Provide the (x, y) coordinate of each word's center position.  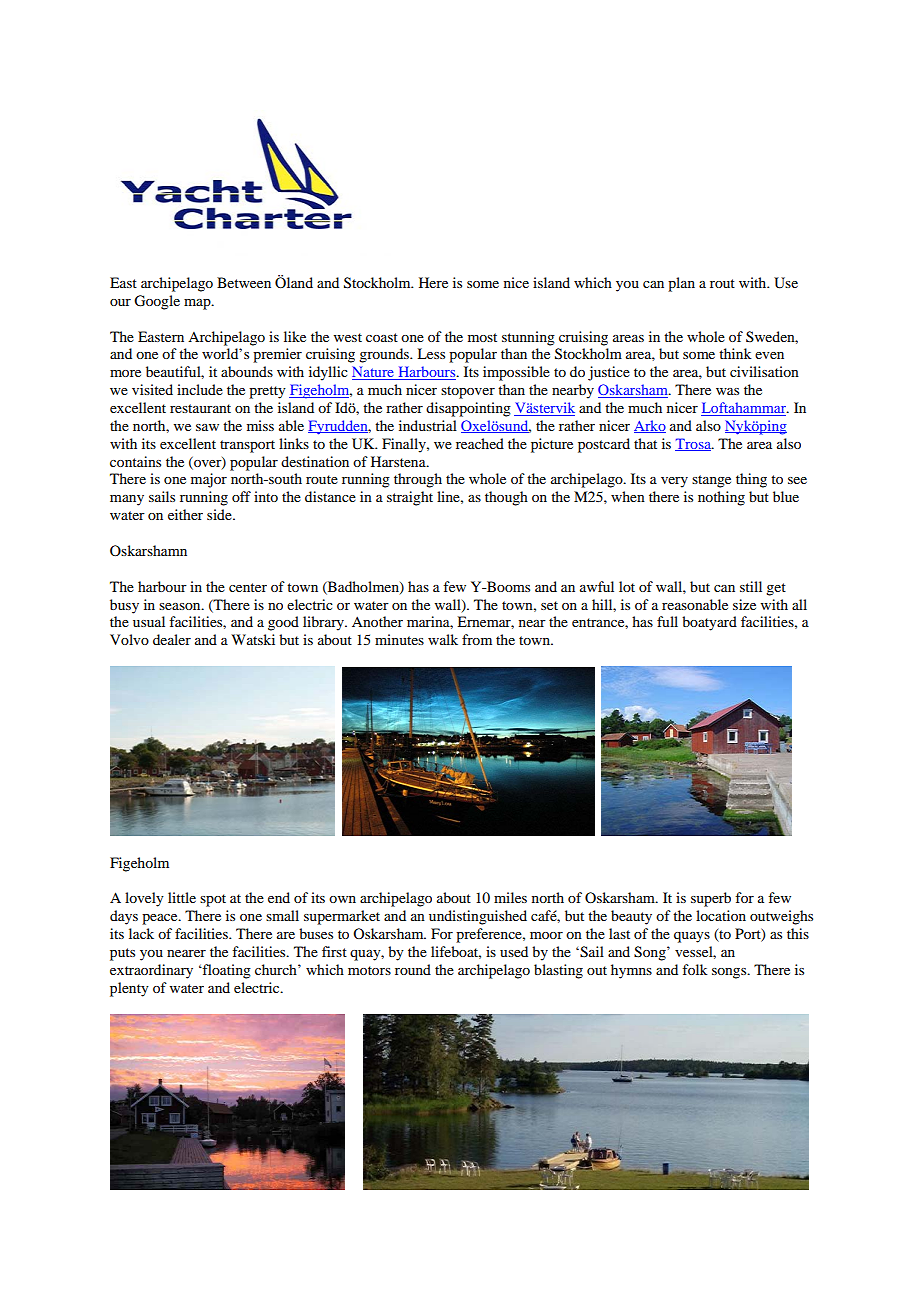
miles (510, 897)
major (209, 480)
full (667, 621)
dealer (172, 639)
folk (695, 969)
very (674, 482)
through (418, 480)
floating (226, 971)
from (477, 639)
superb (711, 899)
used (514, 951)
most (482, 337)
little (182, 897)
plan (681, 284)
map (198, 304)
